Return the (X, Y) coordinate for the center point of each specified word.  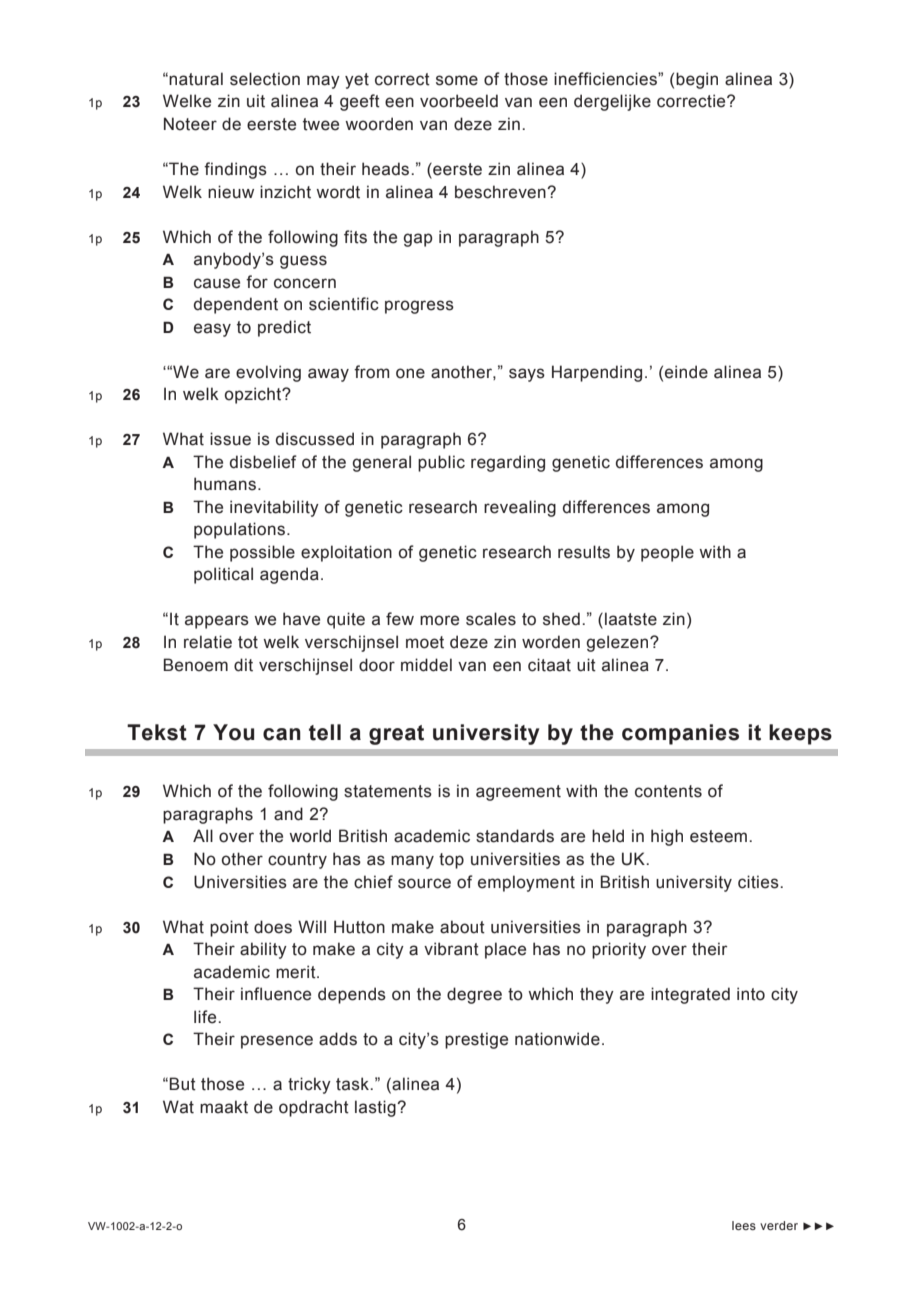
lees (744, 1225)
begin (697, 80)
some (457, 80)
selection (265, 79)
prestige (476, 1040)
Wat (178, 1107)
